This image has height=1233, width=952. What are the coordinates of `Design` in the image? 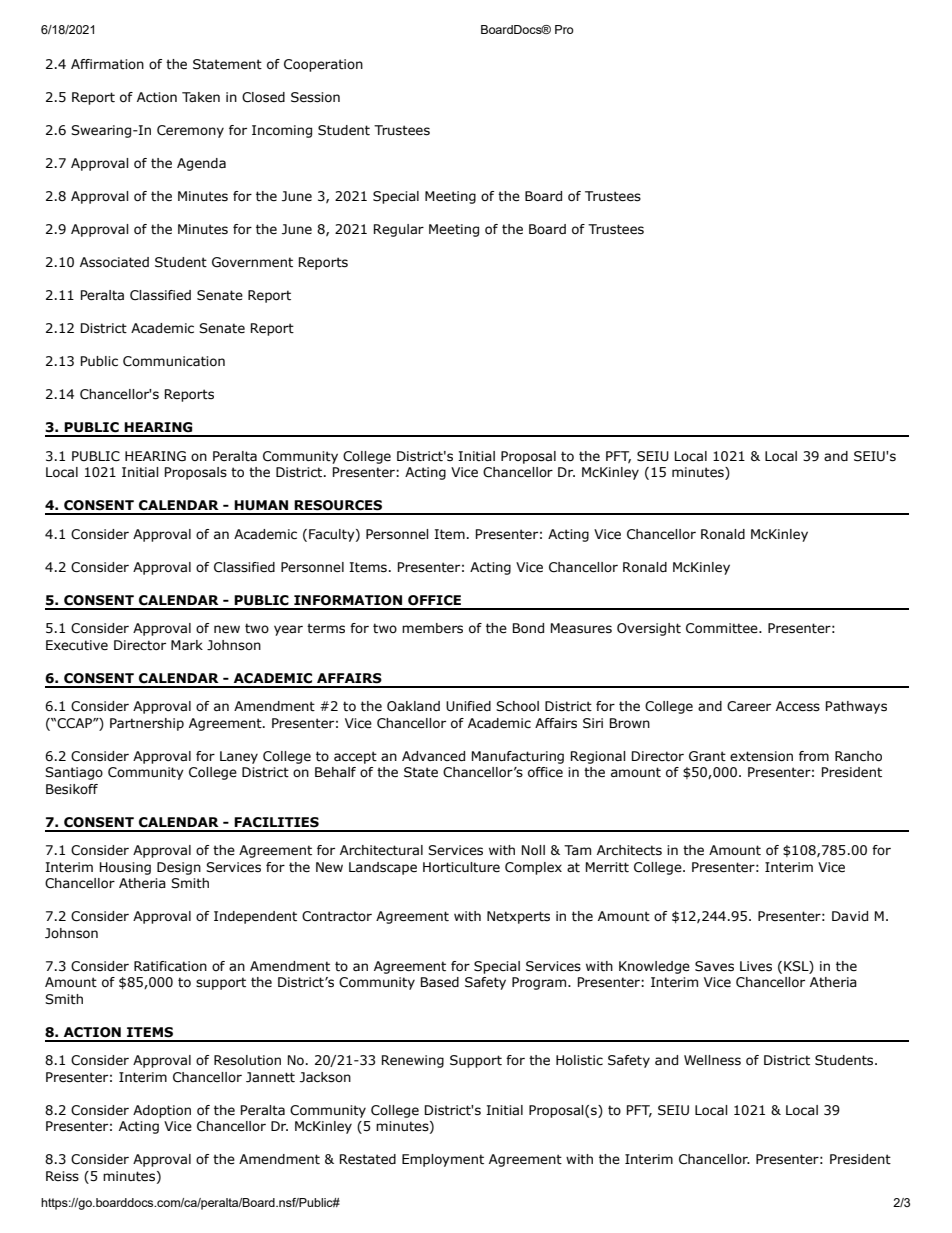 It's located at (179, 868).
